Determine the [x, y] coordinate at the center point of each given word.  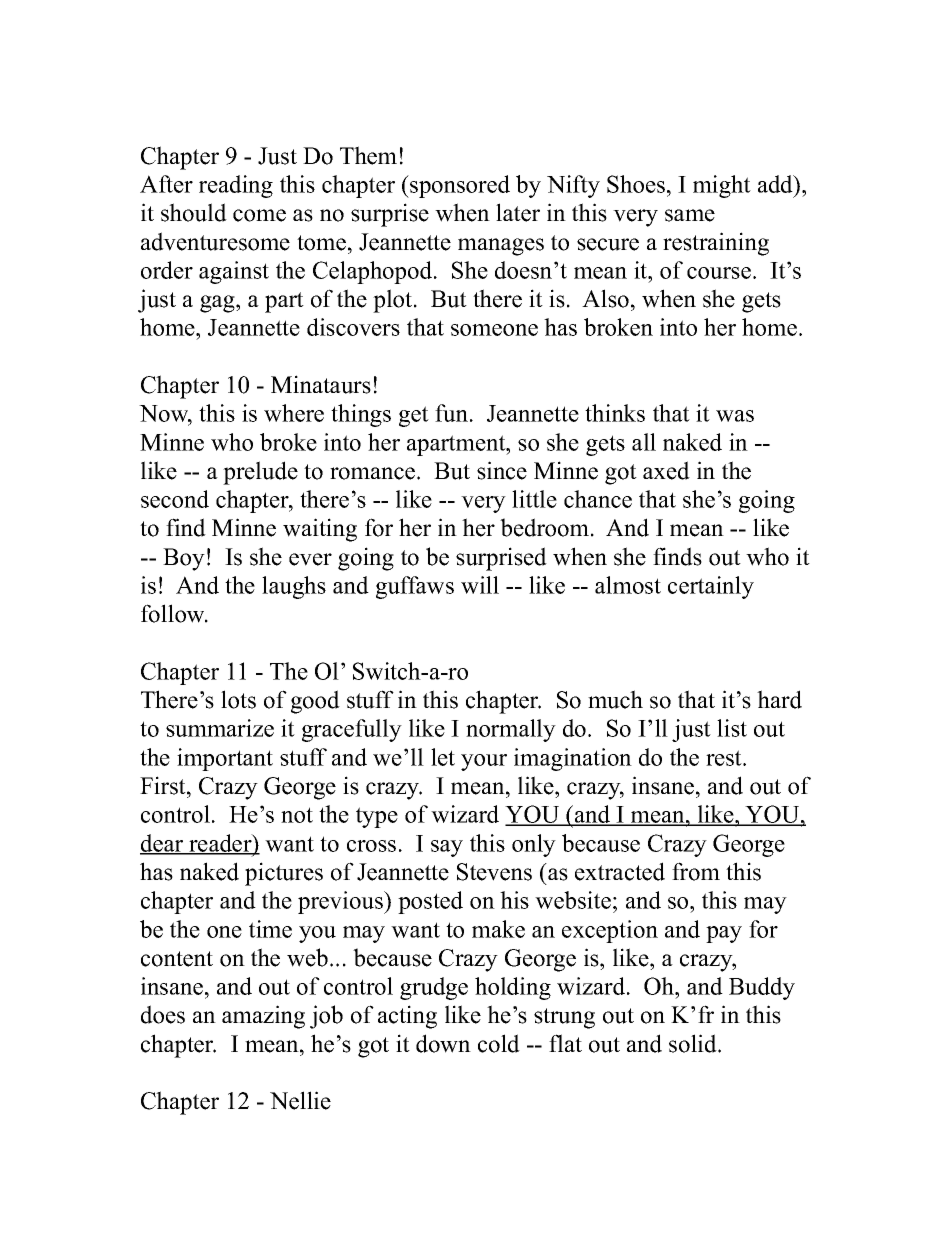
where [294, 413]
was [735, 416]
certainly [711, 587]
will [480, 585]
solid [694, 1043]
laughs [294, 587]
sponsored [459, 186]
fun [451, 413]
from [696, 871]
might [722, 186]
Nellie [300, 1100]
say [447, 848]
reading [236, 186]
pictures [284, 874]
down [443, 1043]
